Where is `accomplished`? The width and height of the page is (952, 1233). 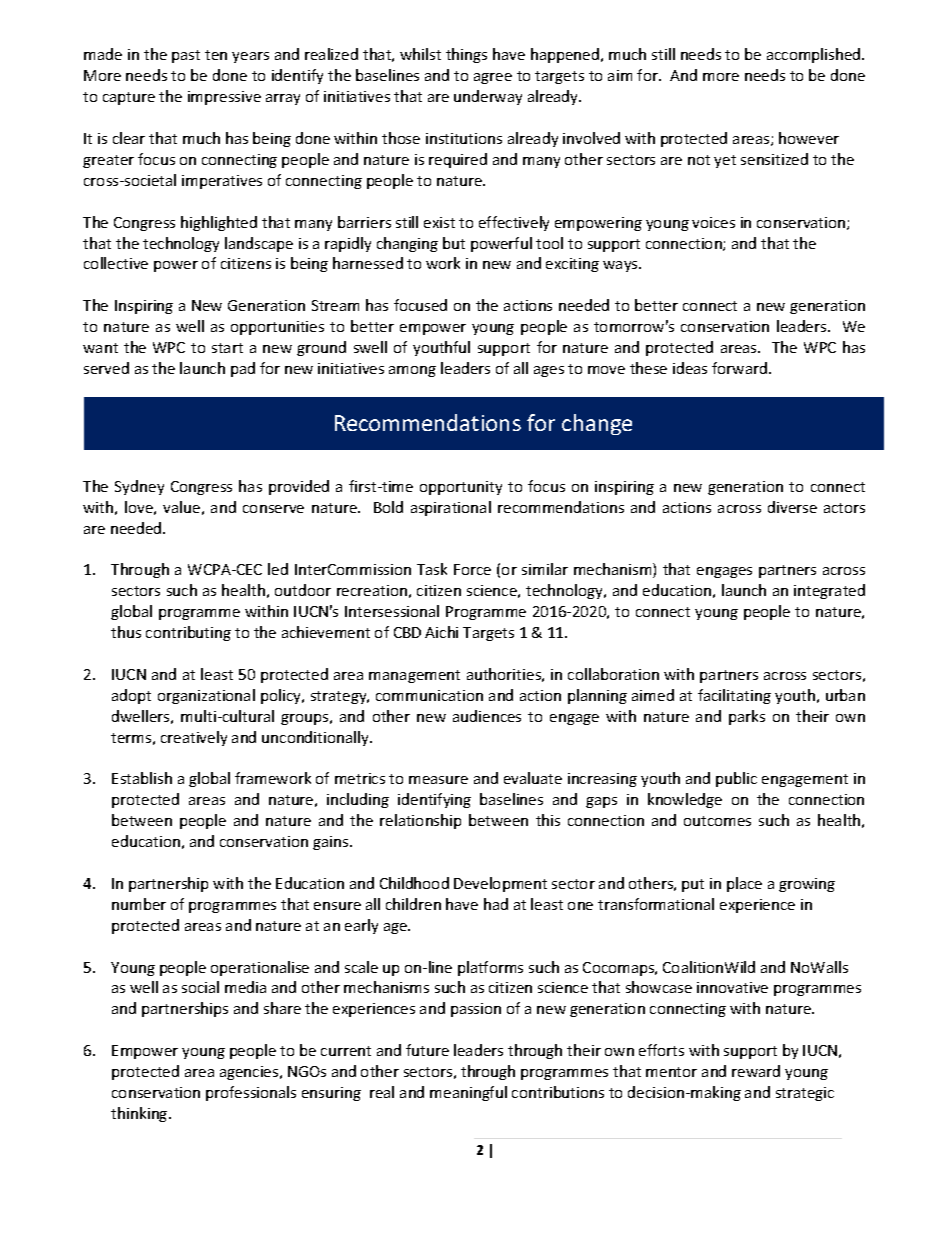
accomplished is located at coordinates (815, 55).
